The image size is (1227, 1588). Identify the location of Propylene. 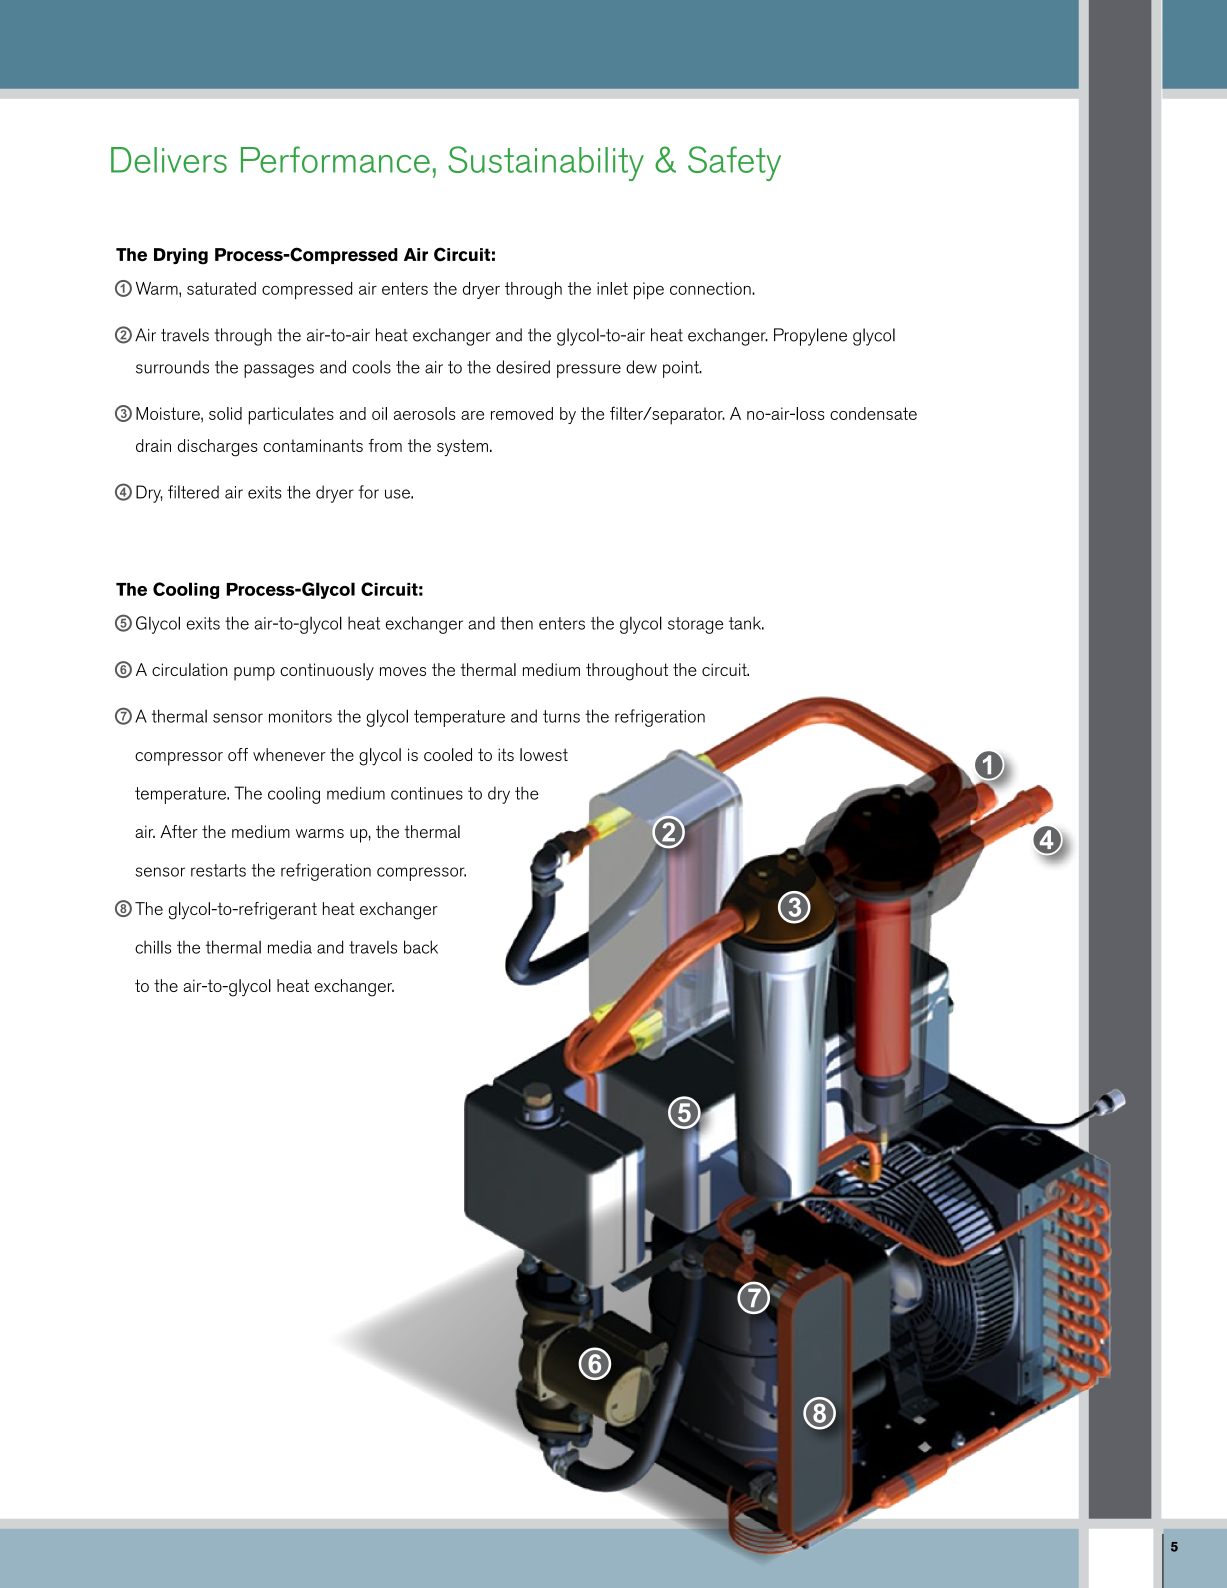
(810, 337).
